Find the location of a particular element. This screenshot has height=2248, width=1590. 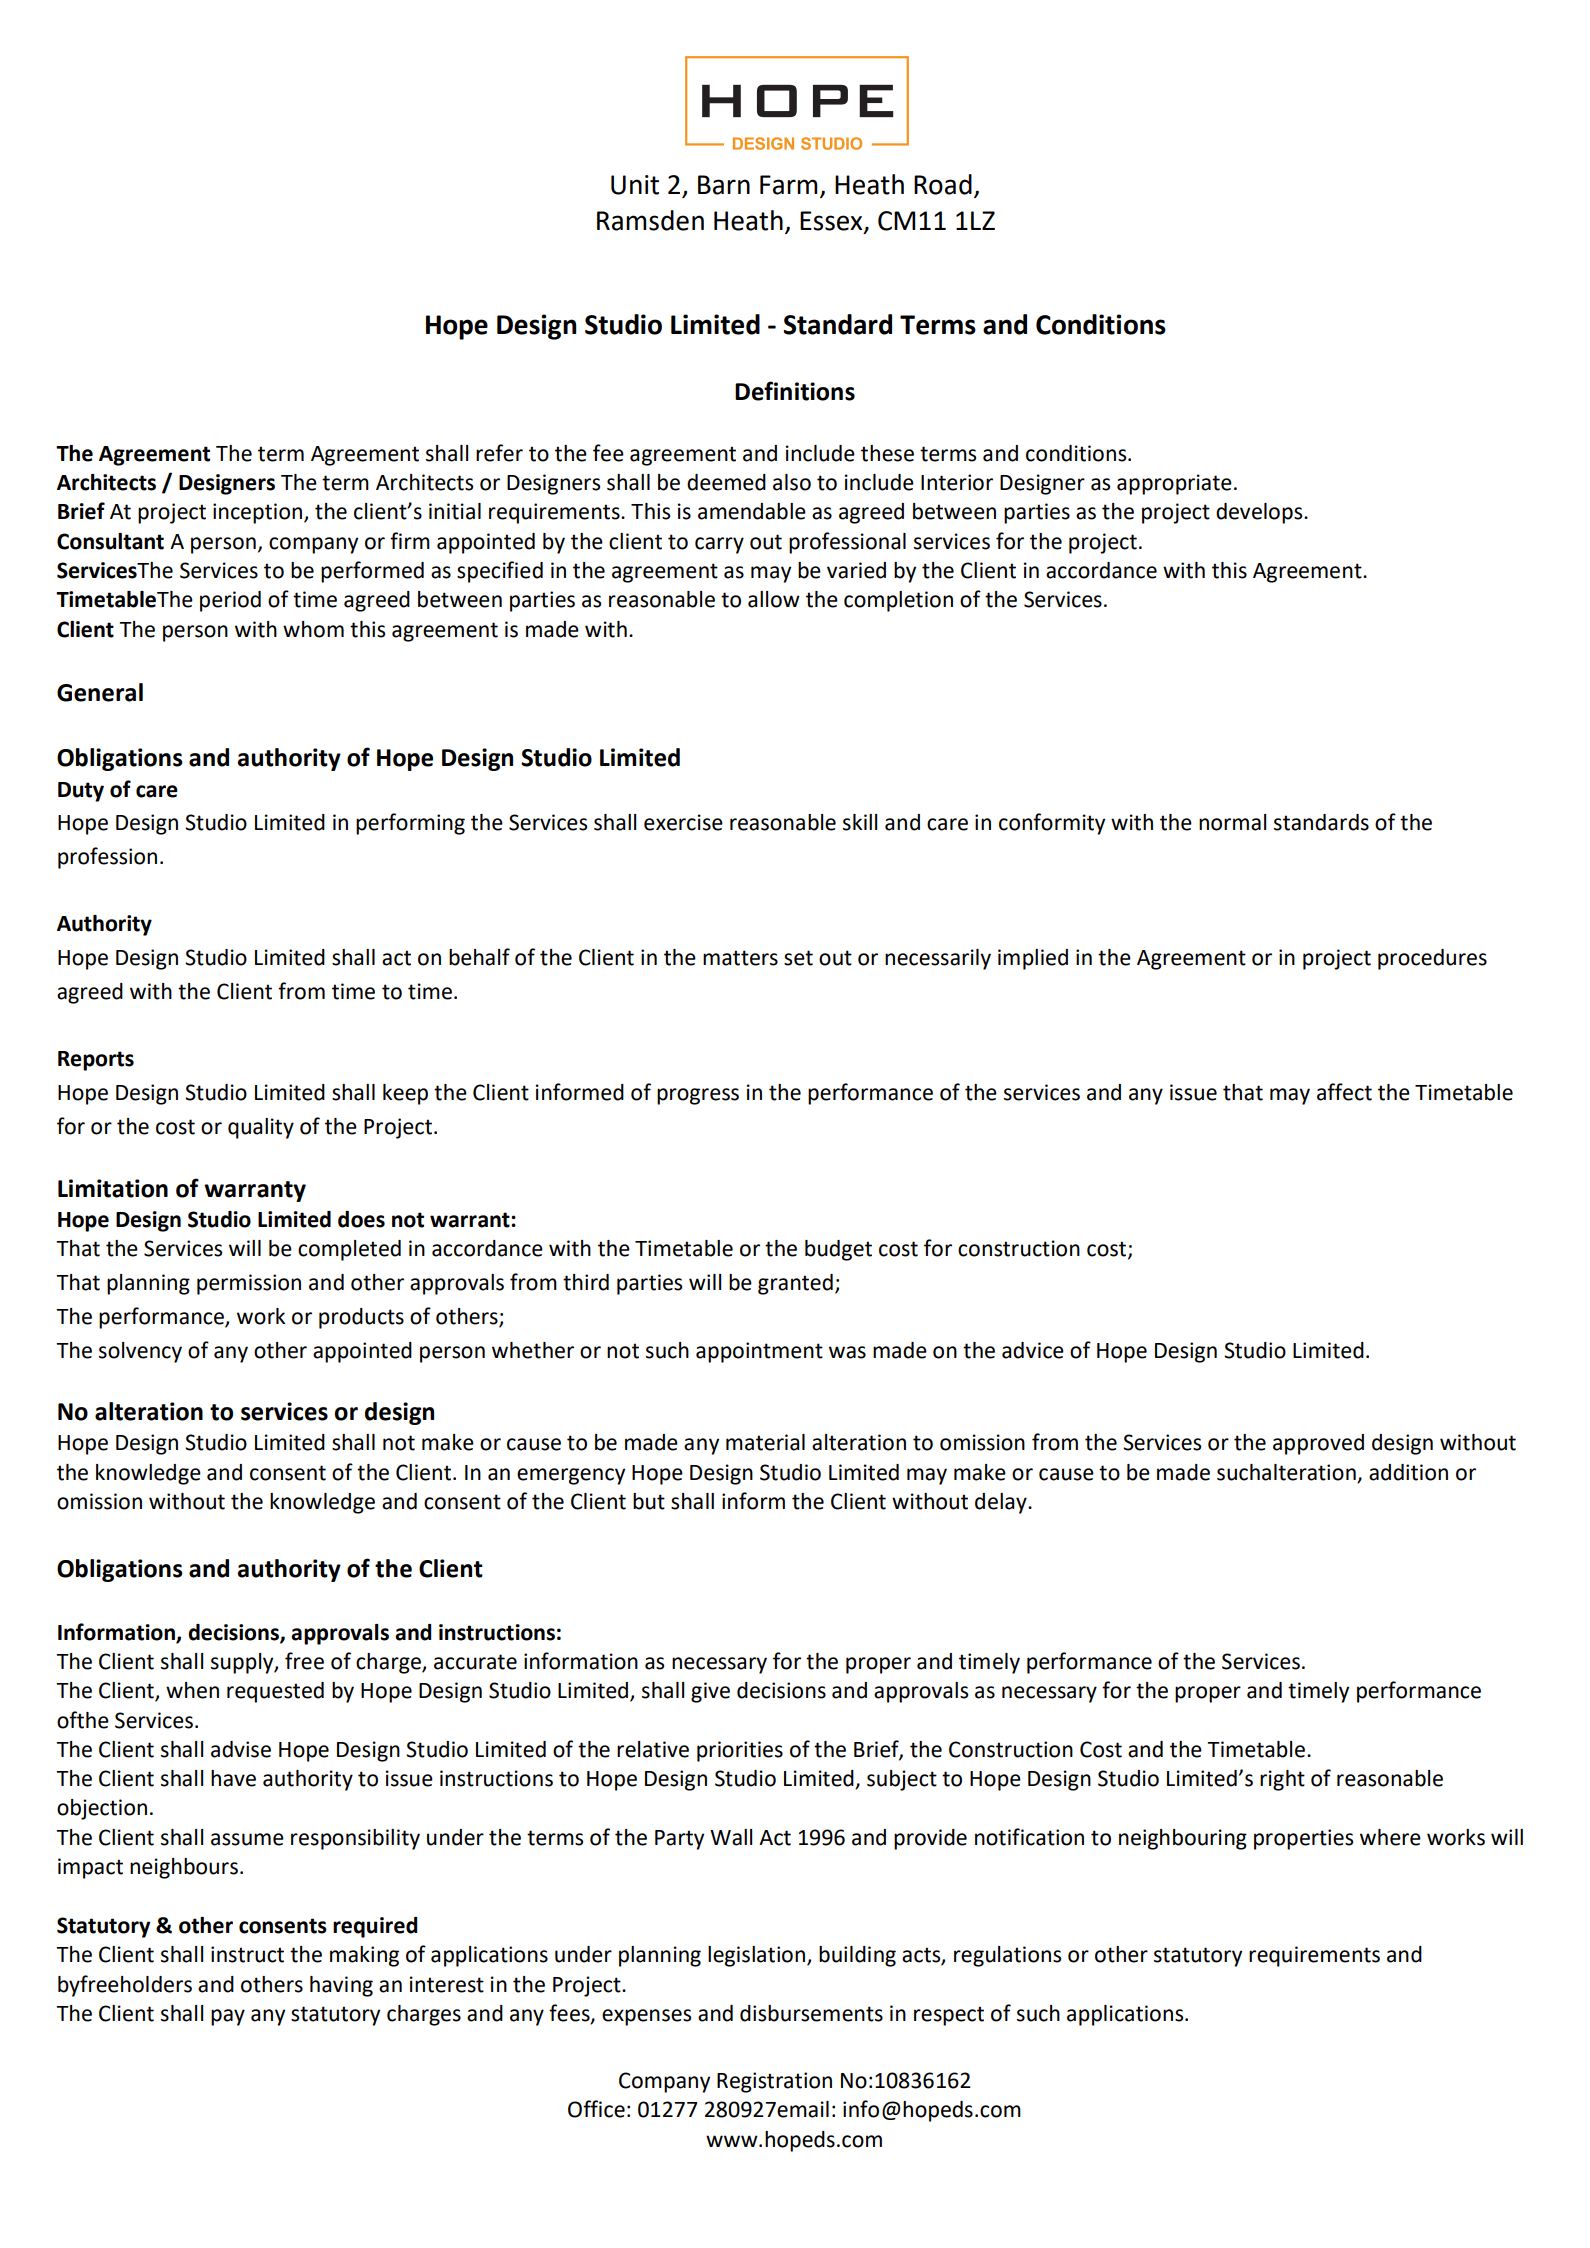

inception is located at coordinates (259, 513).
